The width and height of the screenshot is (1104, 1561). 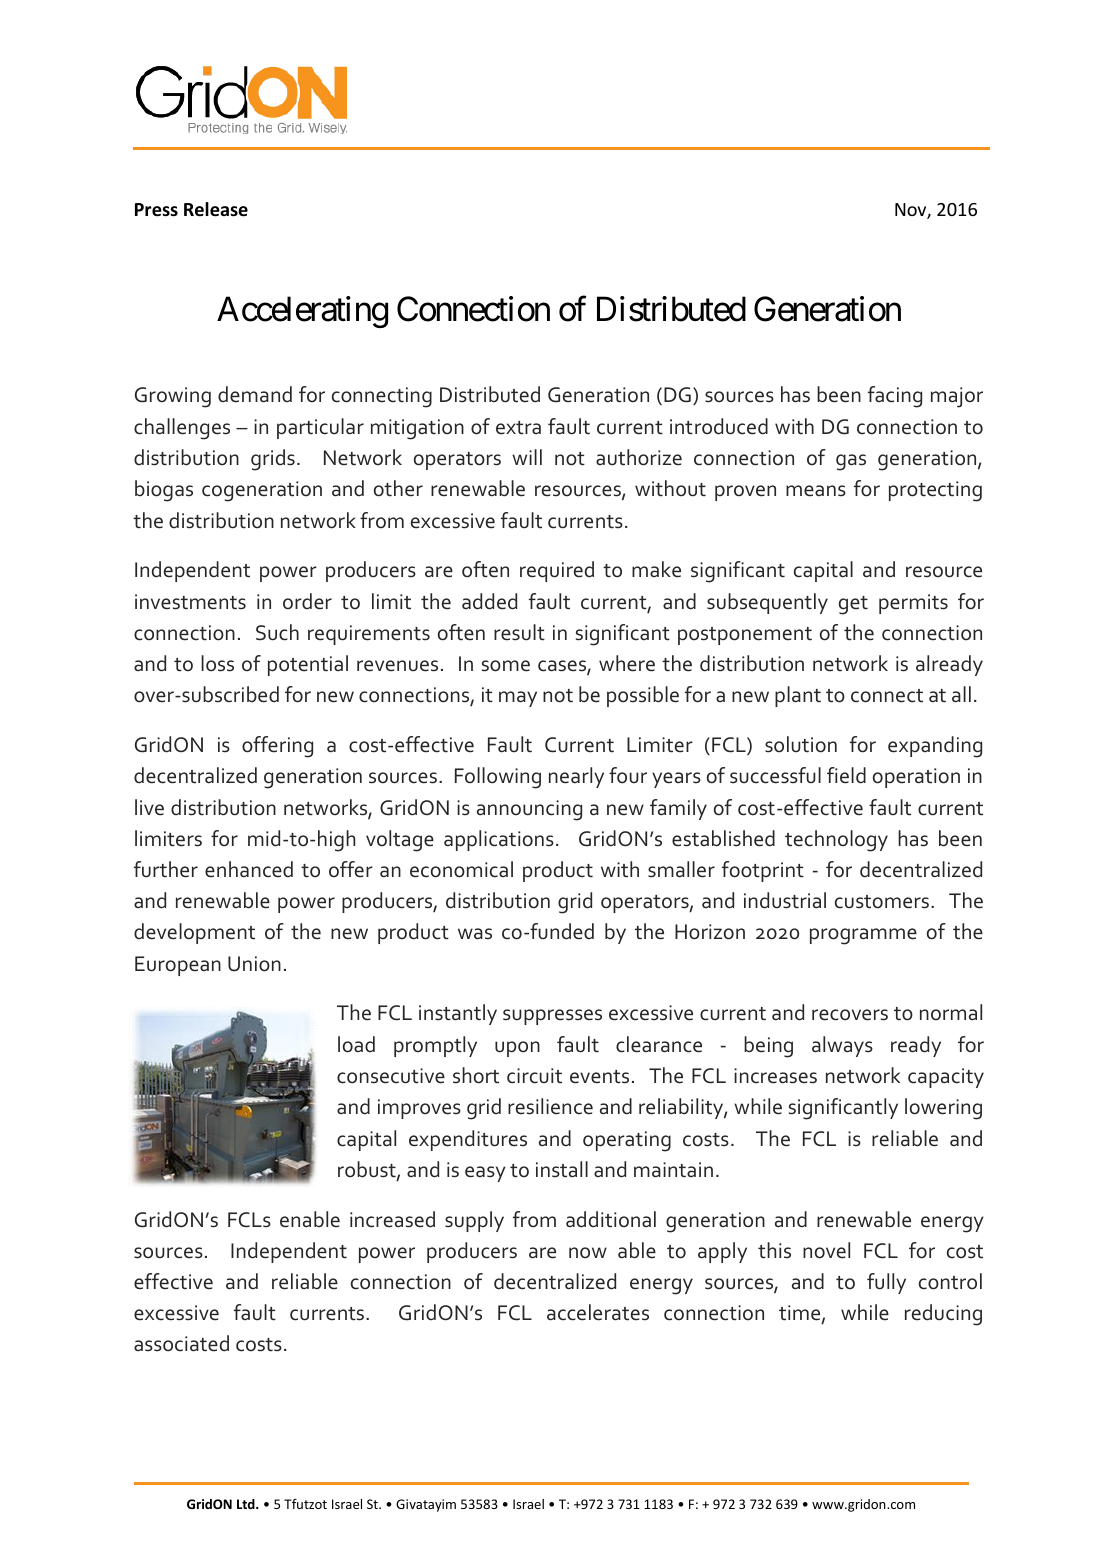 I want to click on extra, so click(x=518, y=428).
